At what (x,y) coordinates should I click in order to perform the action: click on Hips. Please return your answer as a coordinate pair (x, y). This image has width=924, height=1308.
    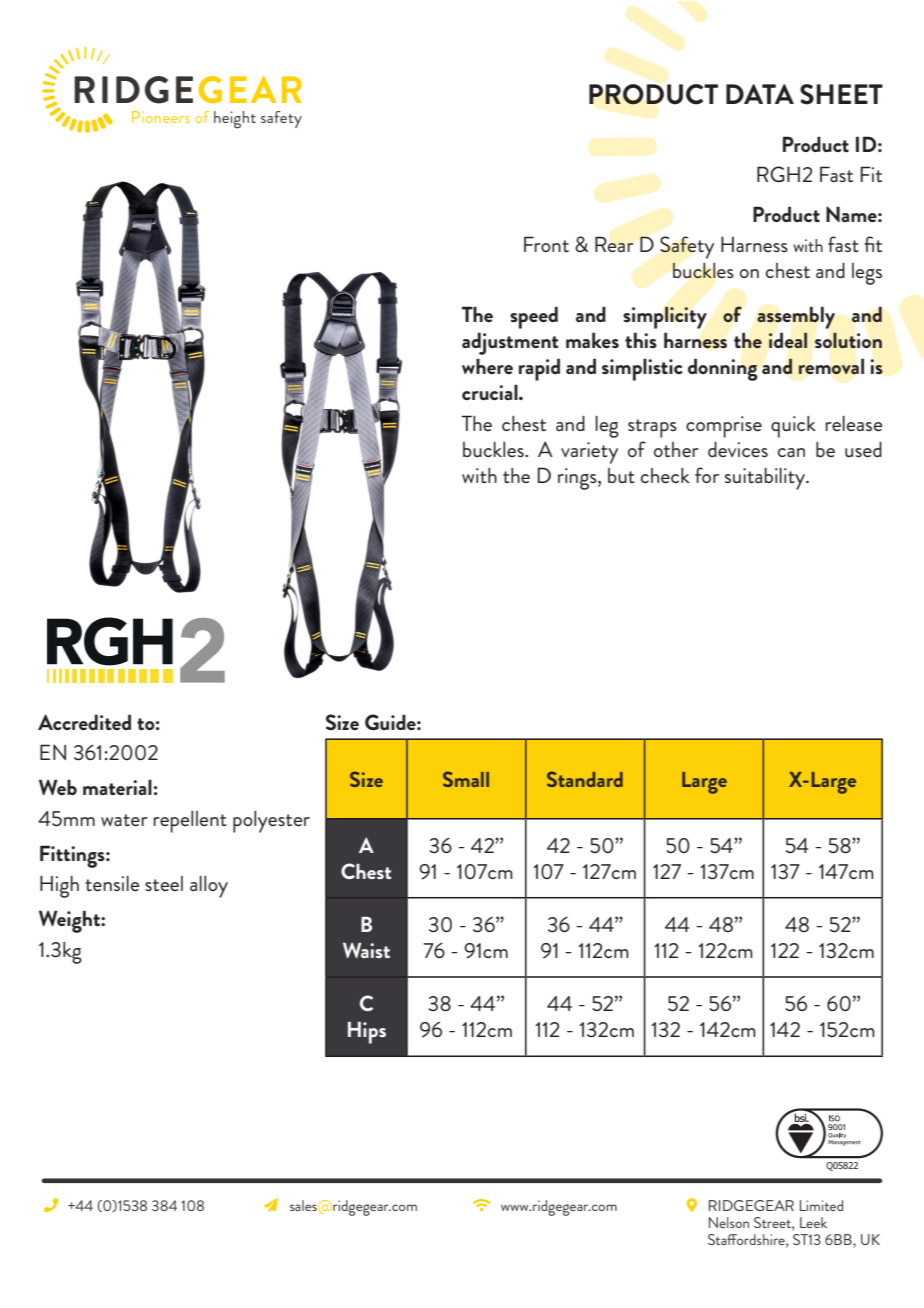
    Looking at the image, I should click on (367, 1033).
